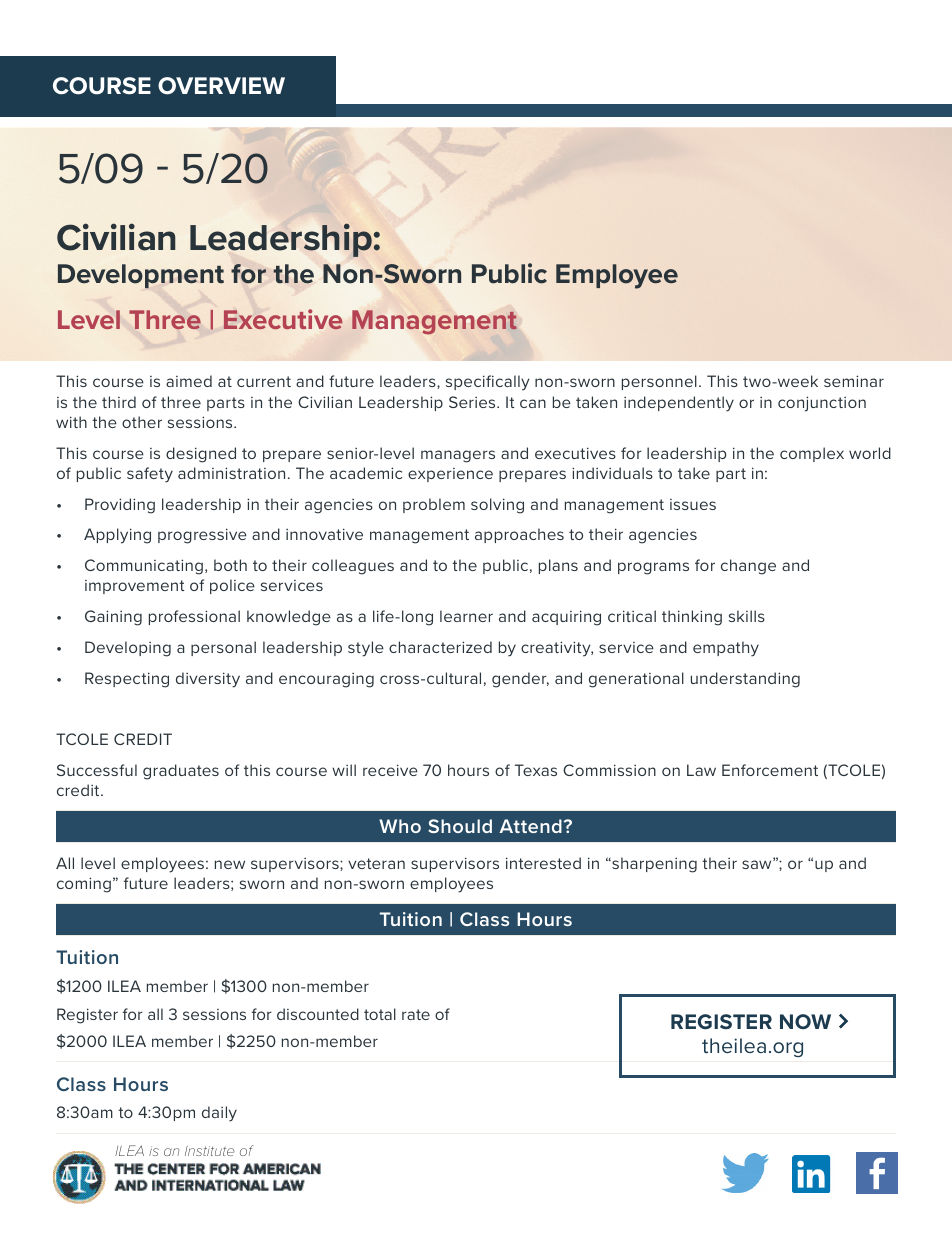  Describe the element at coordinates (473, 402) in the image. I see `Series` at that location.
